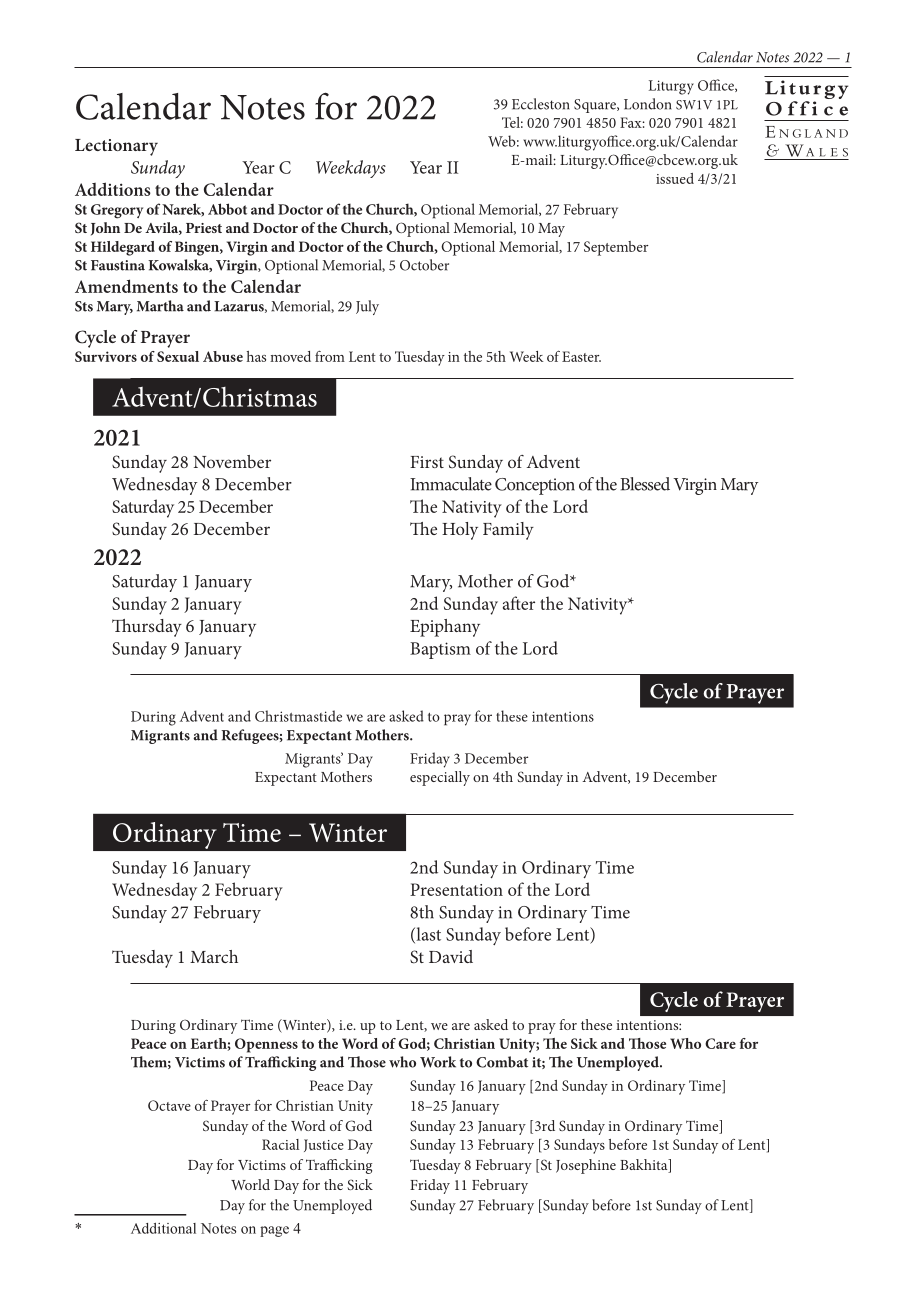 The width and height of the page is (924, 1308). Describe the element at coordinates (178, 356) in the page. I see `Sexual` at that location.
